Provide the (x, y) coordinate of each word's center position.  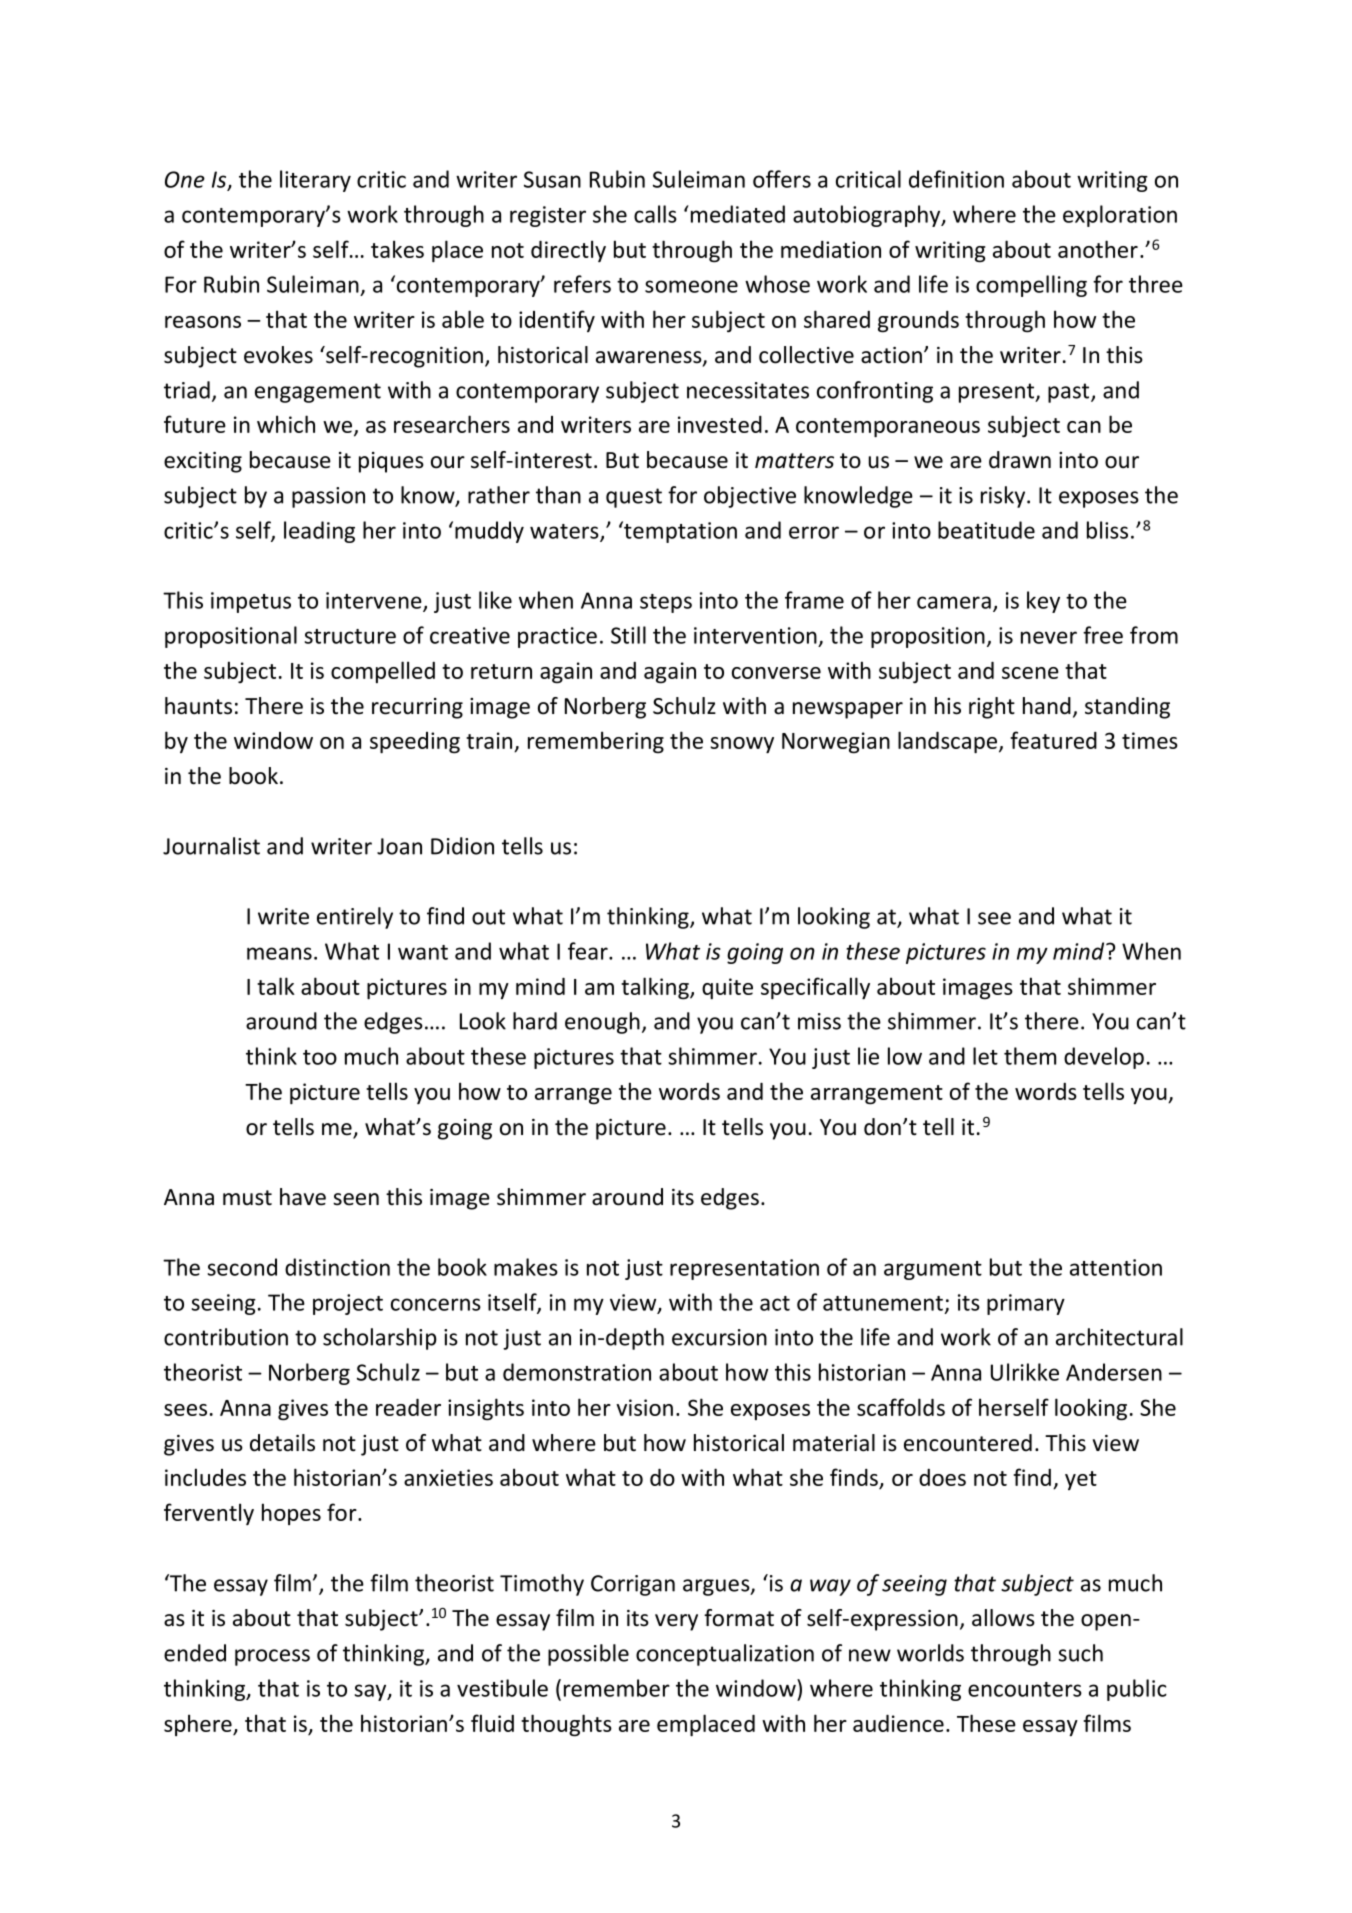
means (279, 953)
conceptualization (725, 1655)
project (348, 1304)
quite (727, 988)
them (1030, 1056)
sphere (199, 1725)
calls (655, 214)
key (1043, 602)
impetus (251, 602)
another (1098, 249)
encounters (1025, 1689)
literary (315, 181)
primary (1026, 1304)
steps (666, 603)
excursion (719, 1337)
